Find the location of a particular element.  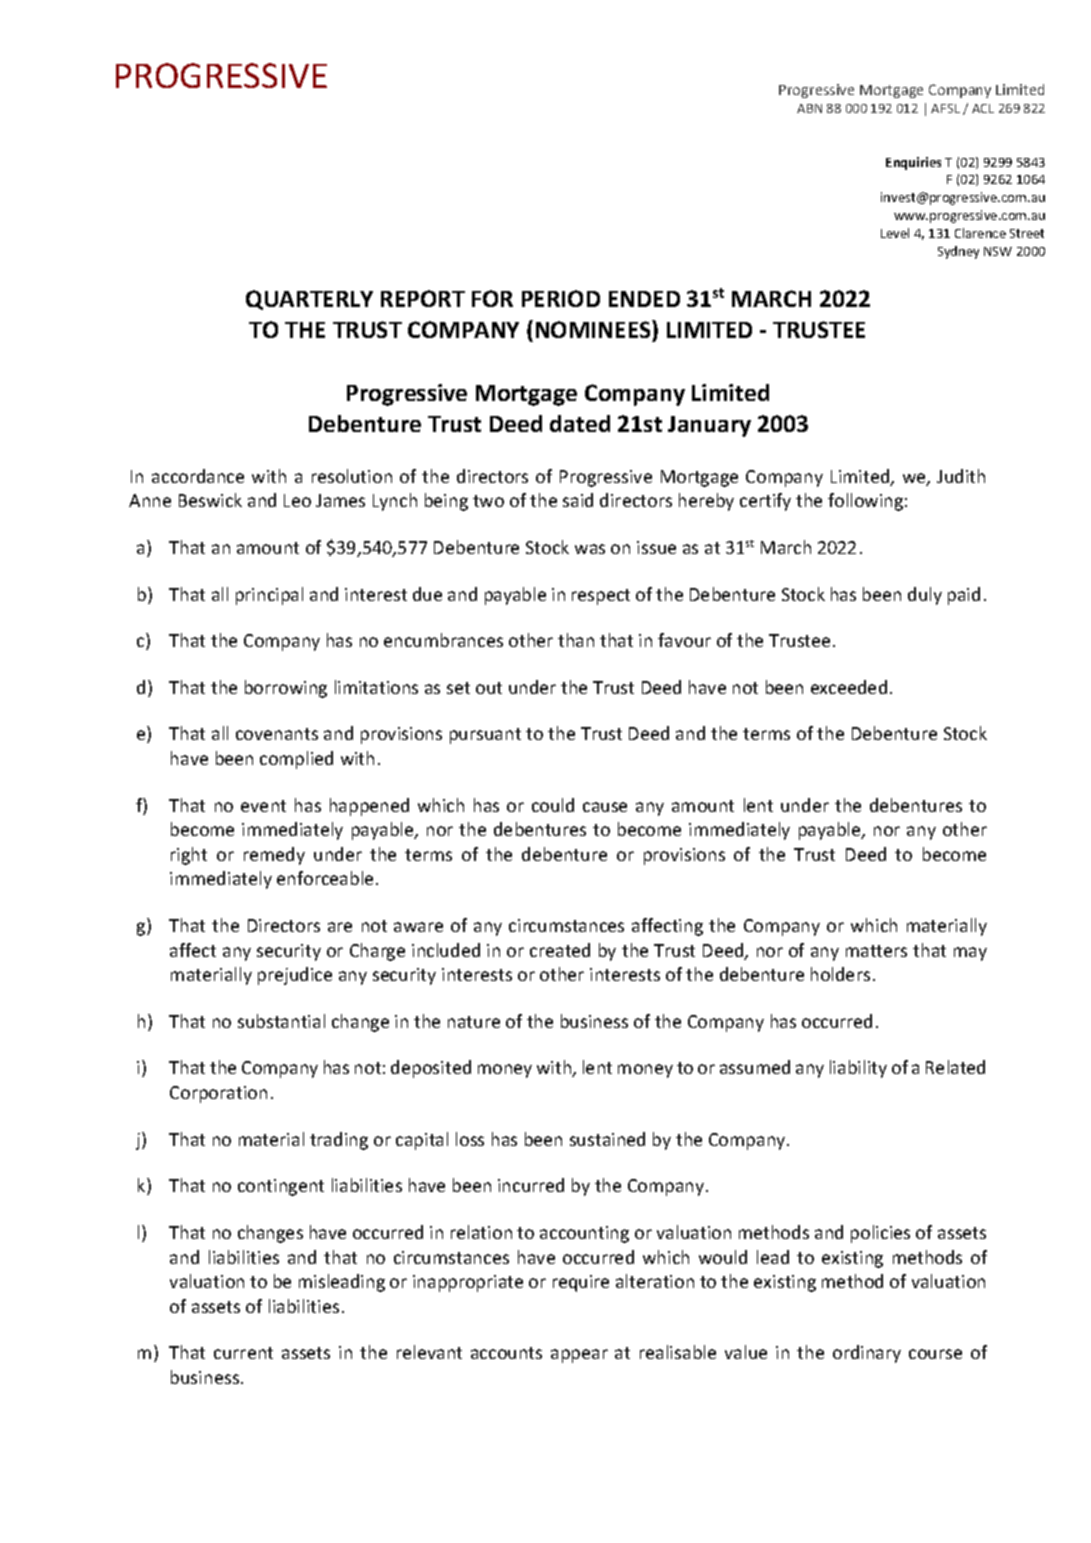

created is located at coordinates (560, 950).
